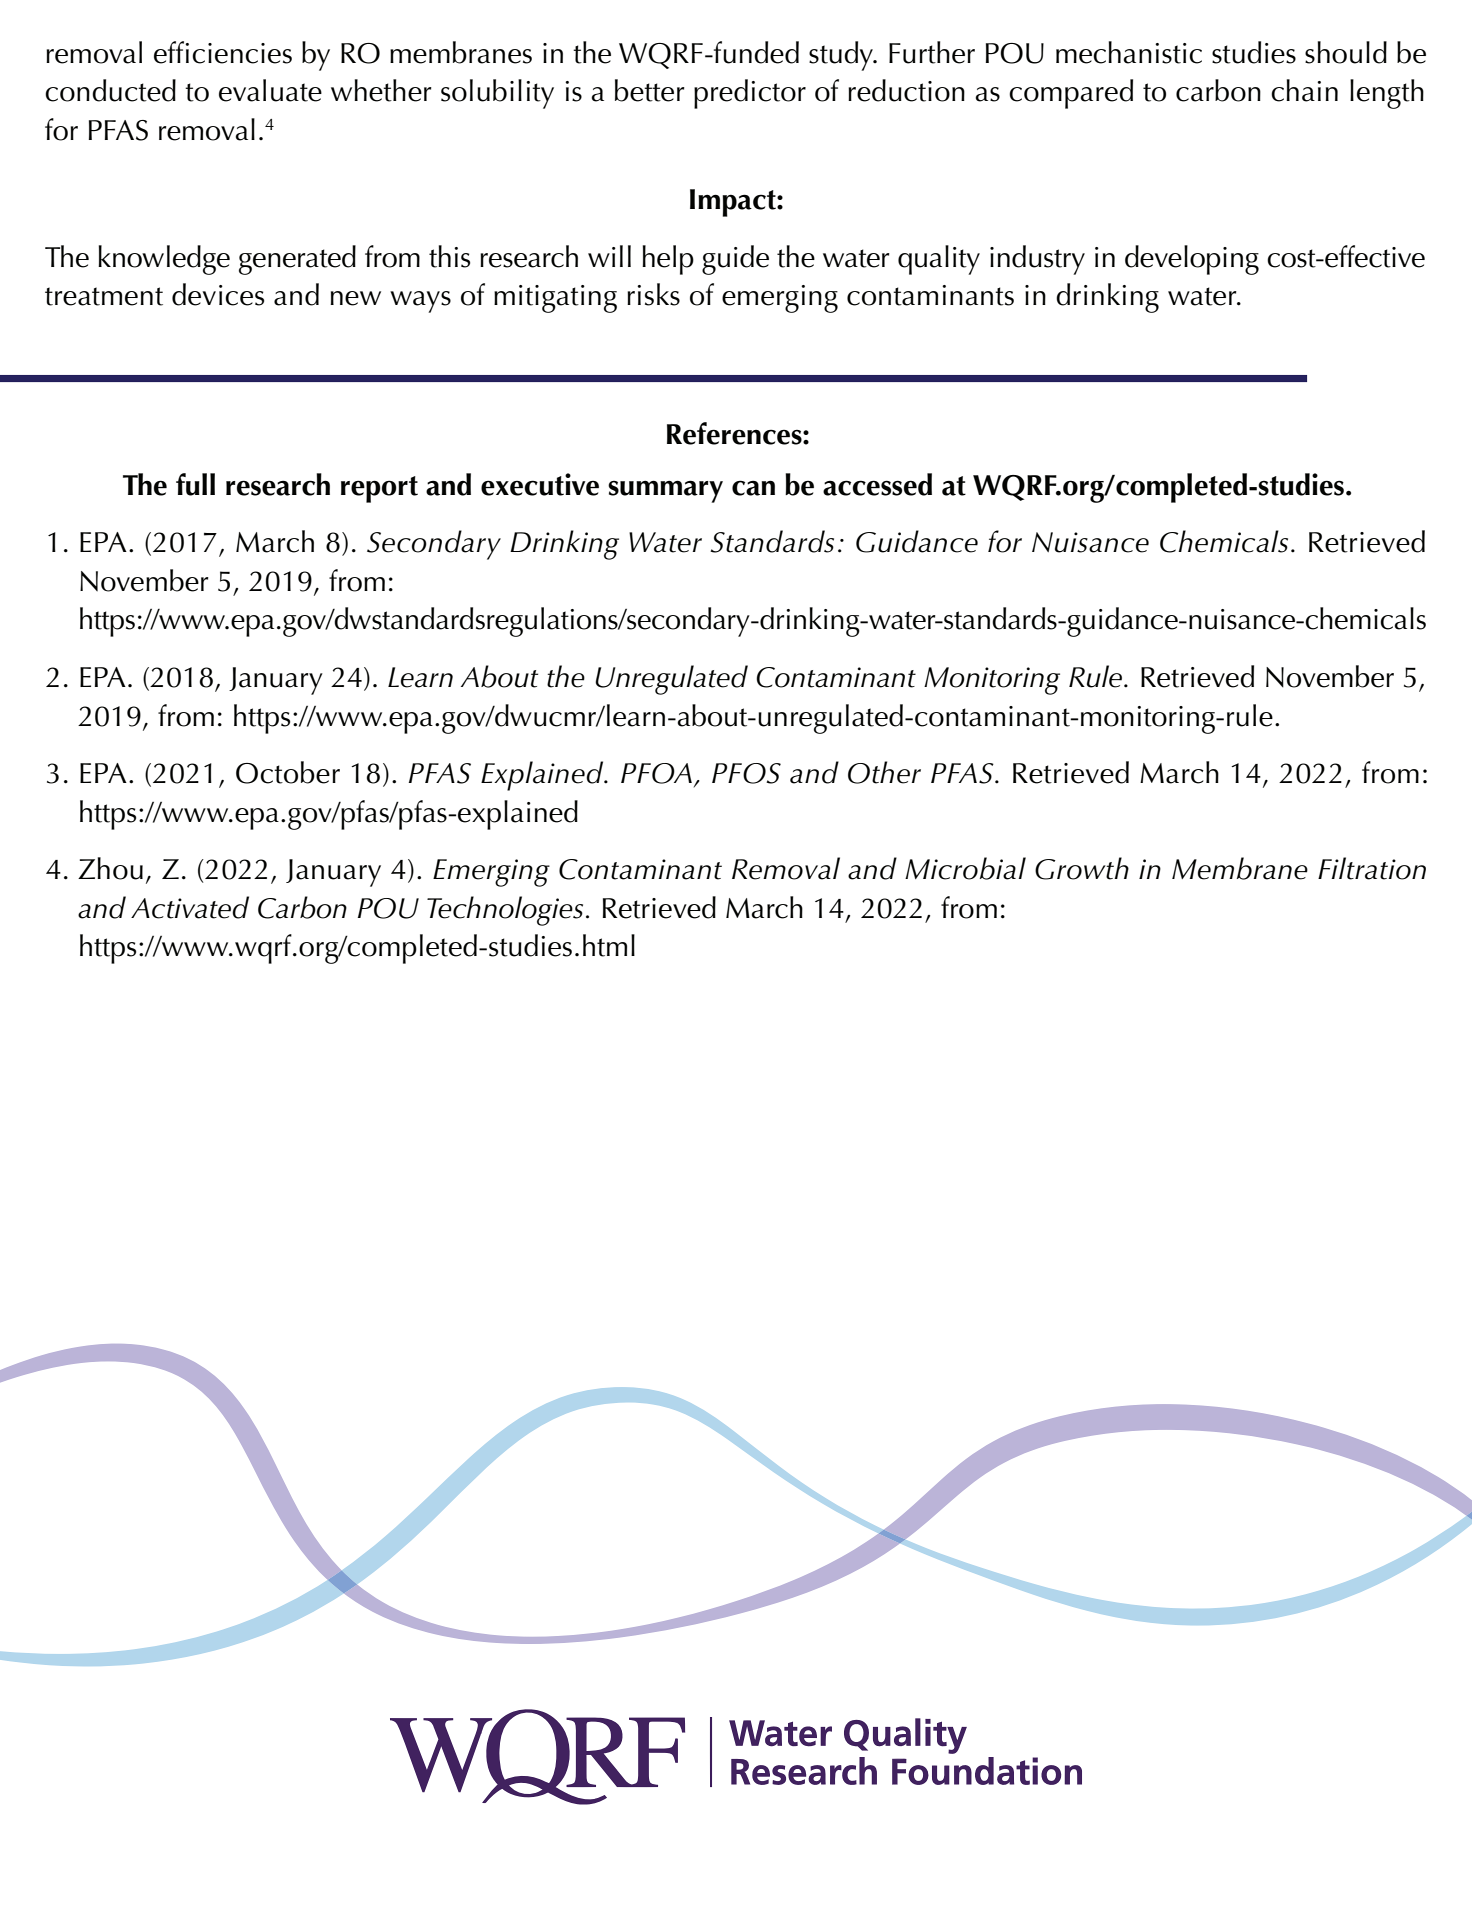  I want to click on Activated, so click(190, 907).
